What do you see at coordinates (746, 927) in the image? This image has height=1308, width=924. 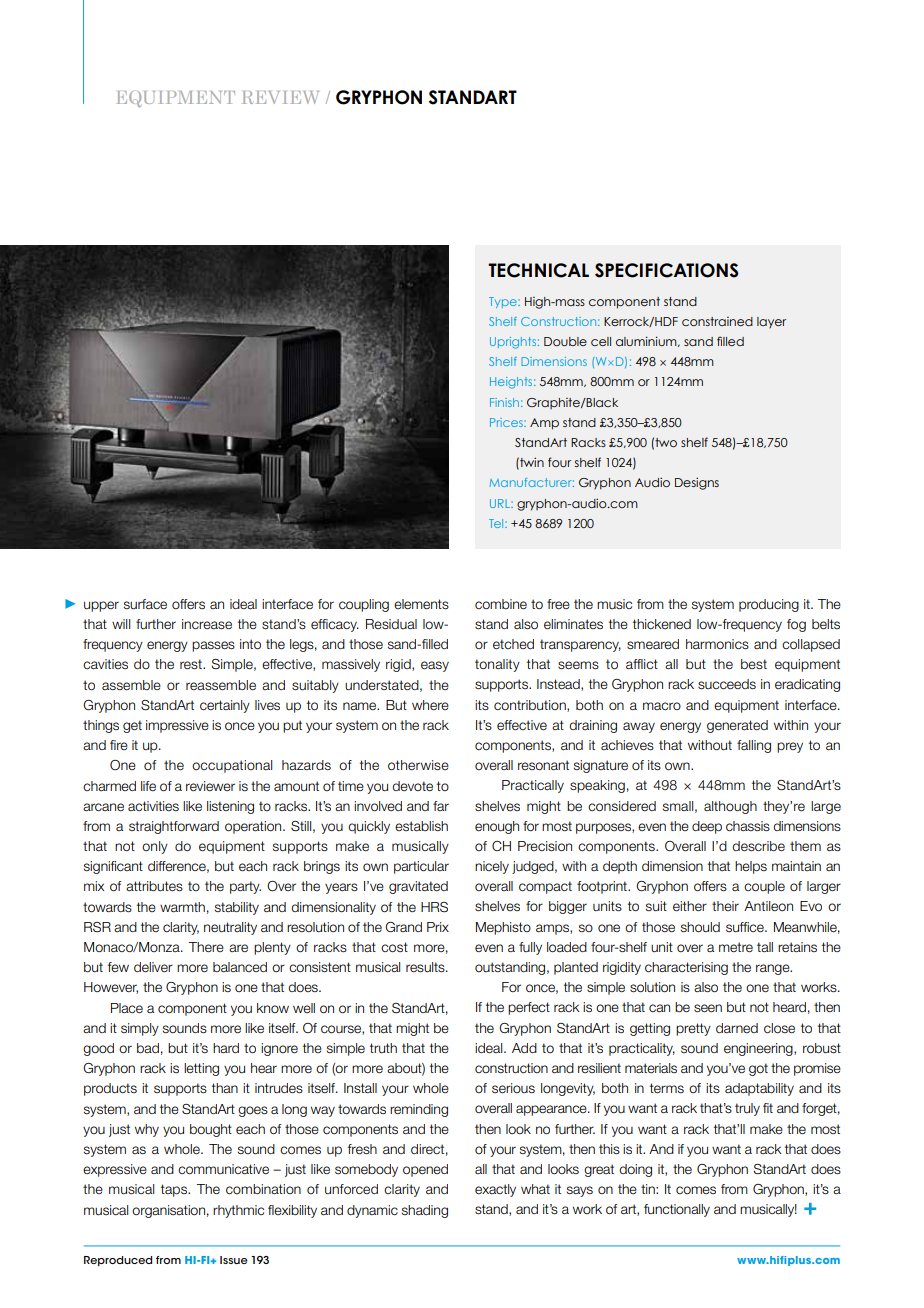 I see `suffice` at bounding box center [746, 927].
